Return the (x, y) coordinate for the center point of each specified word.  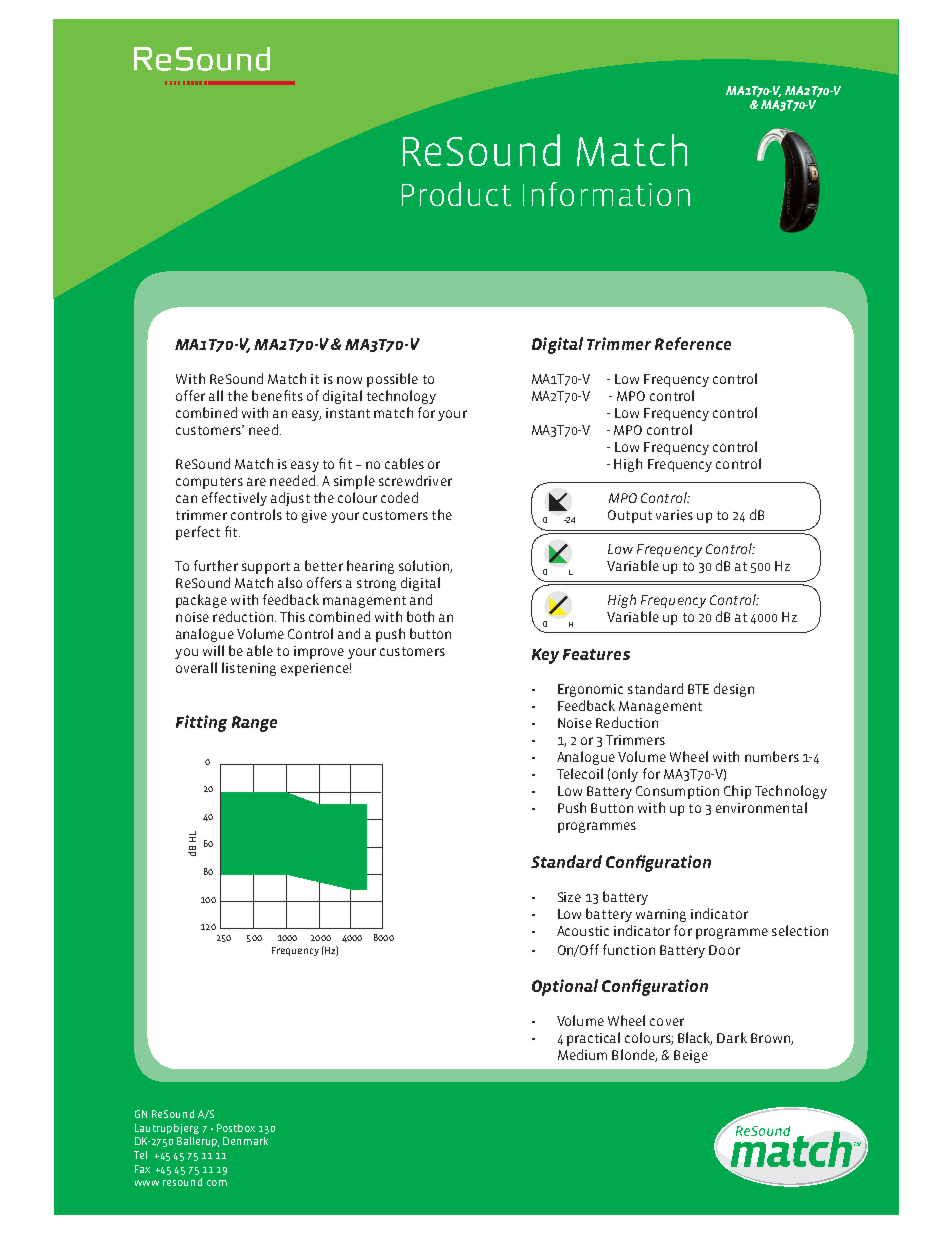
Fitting (201, 723)
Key (545, 656)
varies (674, 515)
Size (569, 897)
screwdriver (415, 480)
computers (209, 483)
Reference (693, 343)
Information (606, 194)
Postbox (236, 1128)
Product (456, 194)
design (734, 690)
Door (724, 950)
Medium (582, 1054)
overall (196, 667)
